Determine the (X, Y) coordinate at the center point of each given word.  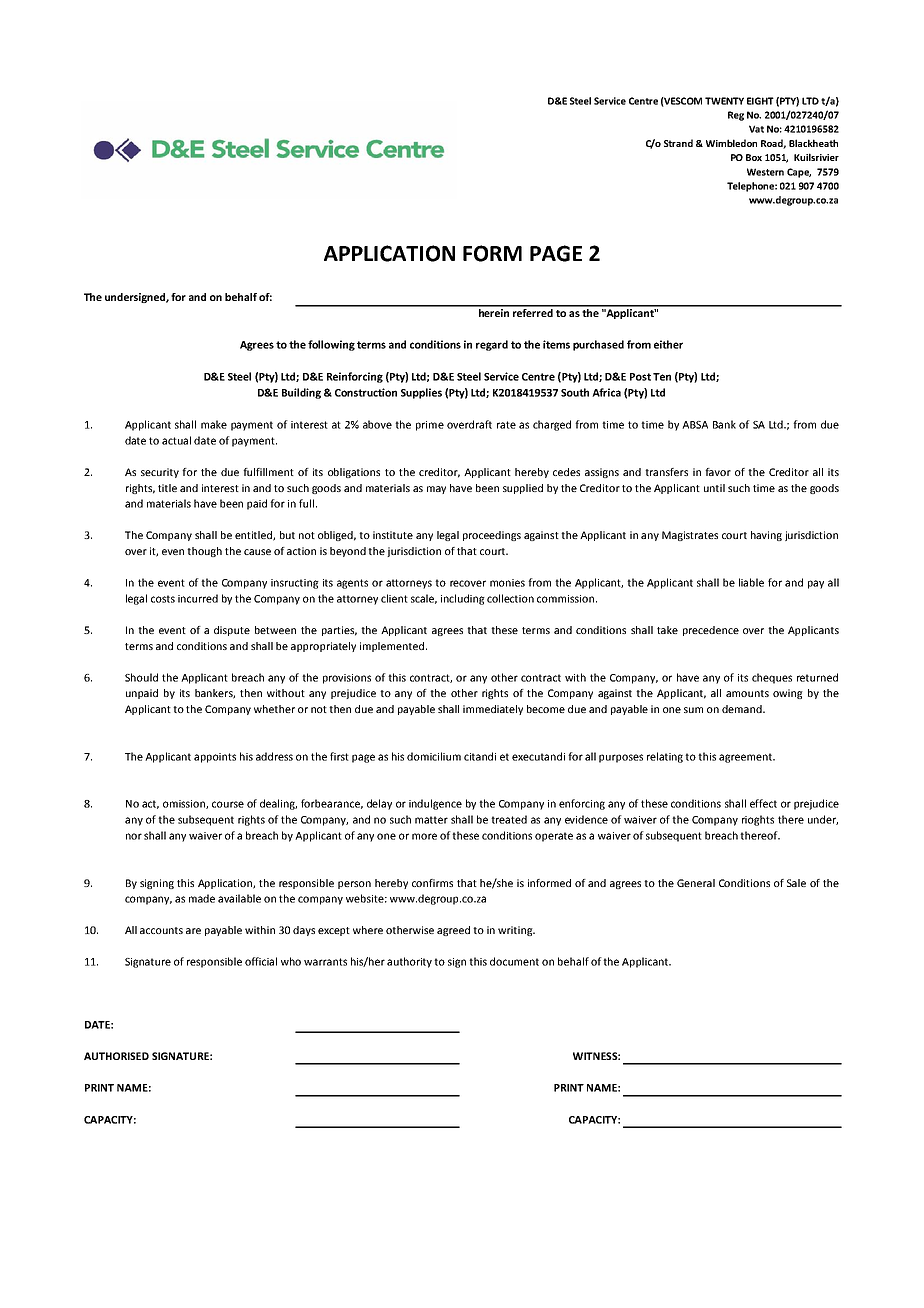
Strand (678, 143)
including (463, 599)
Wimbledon (731, 143)
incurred (198, 598)
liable (751, 582)
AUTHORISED (116, 1056)
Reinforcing (355, 377)
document (514, 961)
